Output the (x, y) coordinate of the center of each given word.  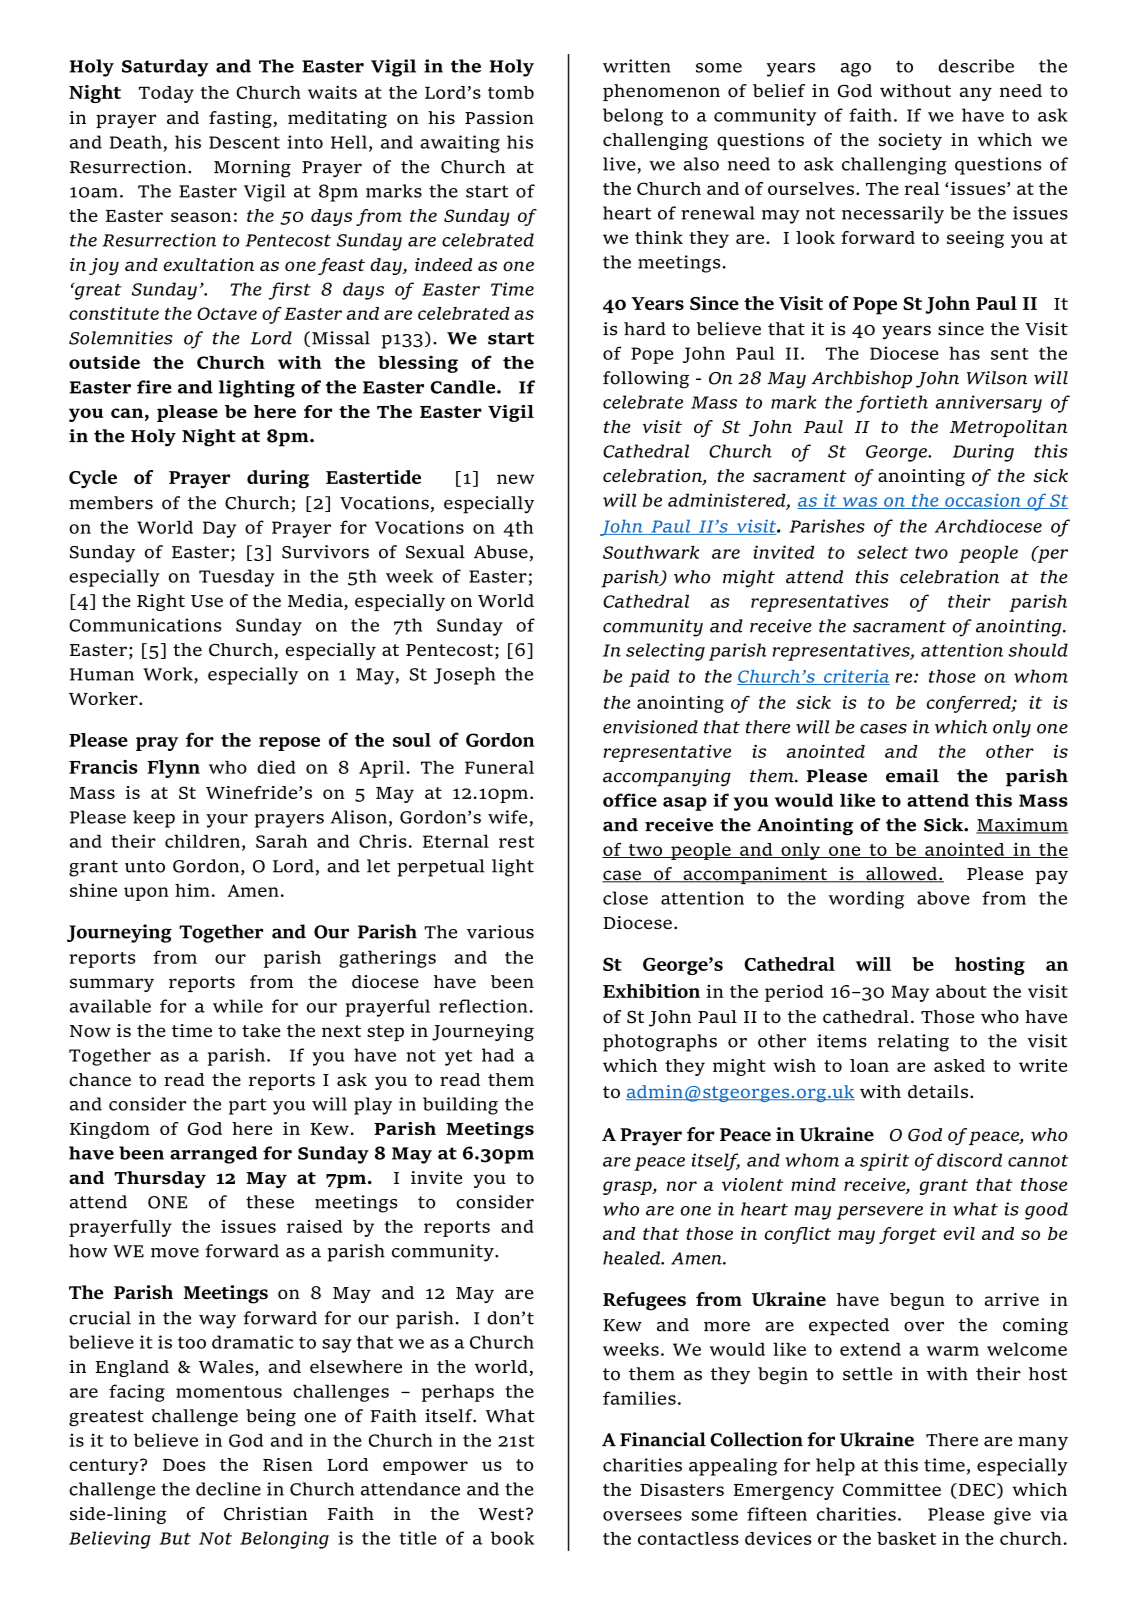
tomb (511, 92)
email (912, 776)
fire (154, 387)
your (227, 821)
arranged (214, 1155)
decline (228, 1489)
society (910, 141)
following (646, 380)
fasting (241, 119)
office (630, 800)
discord (969, 1160)
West (503, 1514)
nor (682, 1186)
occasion (983, 501)
